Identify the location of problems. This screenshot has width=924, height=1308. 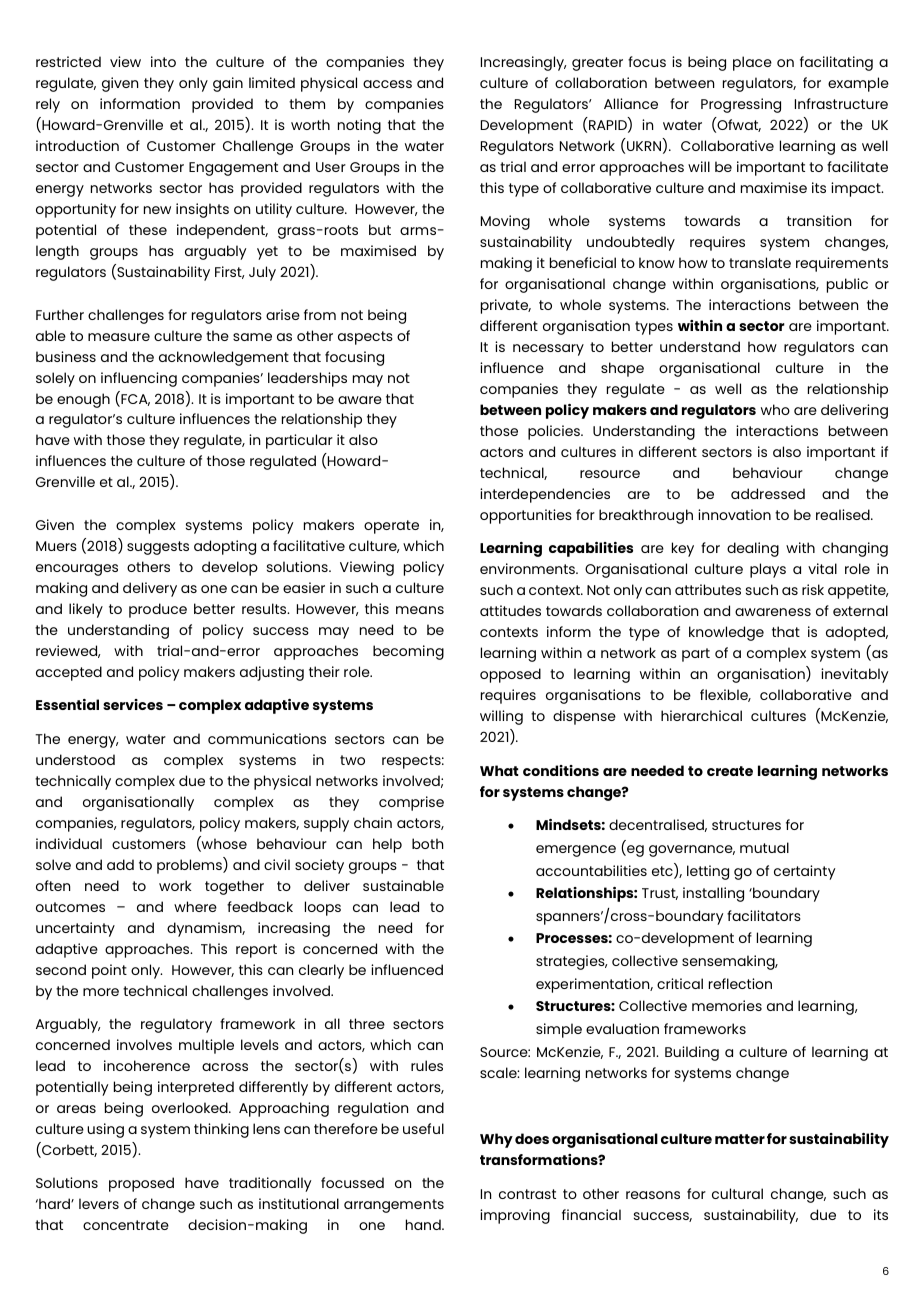
(190, 865).
